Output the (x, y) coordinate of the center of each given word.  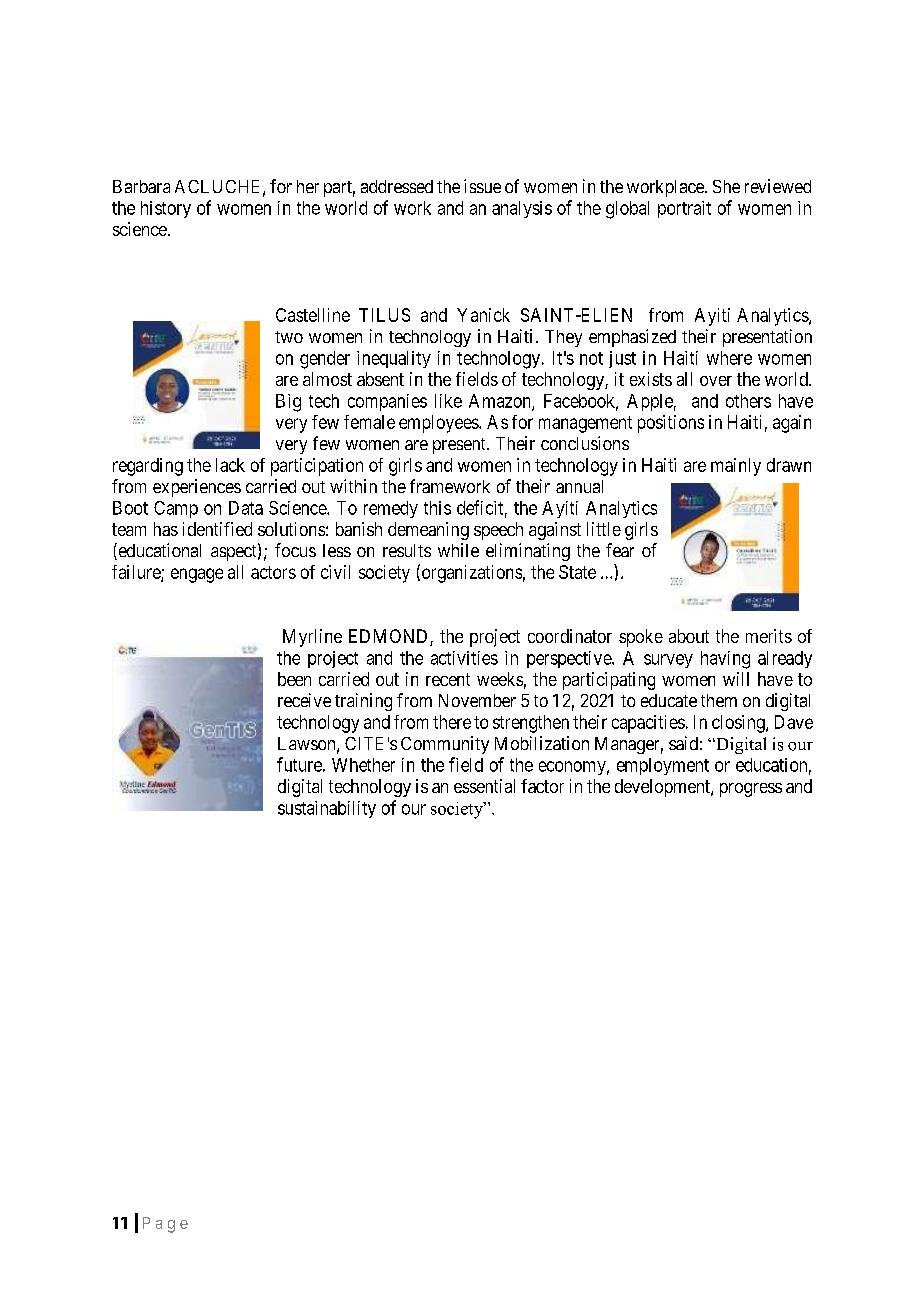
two (289, 337)
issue (482, 186)
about (689, 636)
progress (751, 790)
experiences (197, 488)
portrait (684, 209)
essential (484, 786)
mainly (736, 467)
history (166, 209)
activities (464, 658)
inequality (394, 359)
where (729, 358)
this (437, 508)
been (294, 679)
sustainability (327, 809)
